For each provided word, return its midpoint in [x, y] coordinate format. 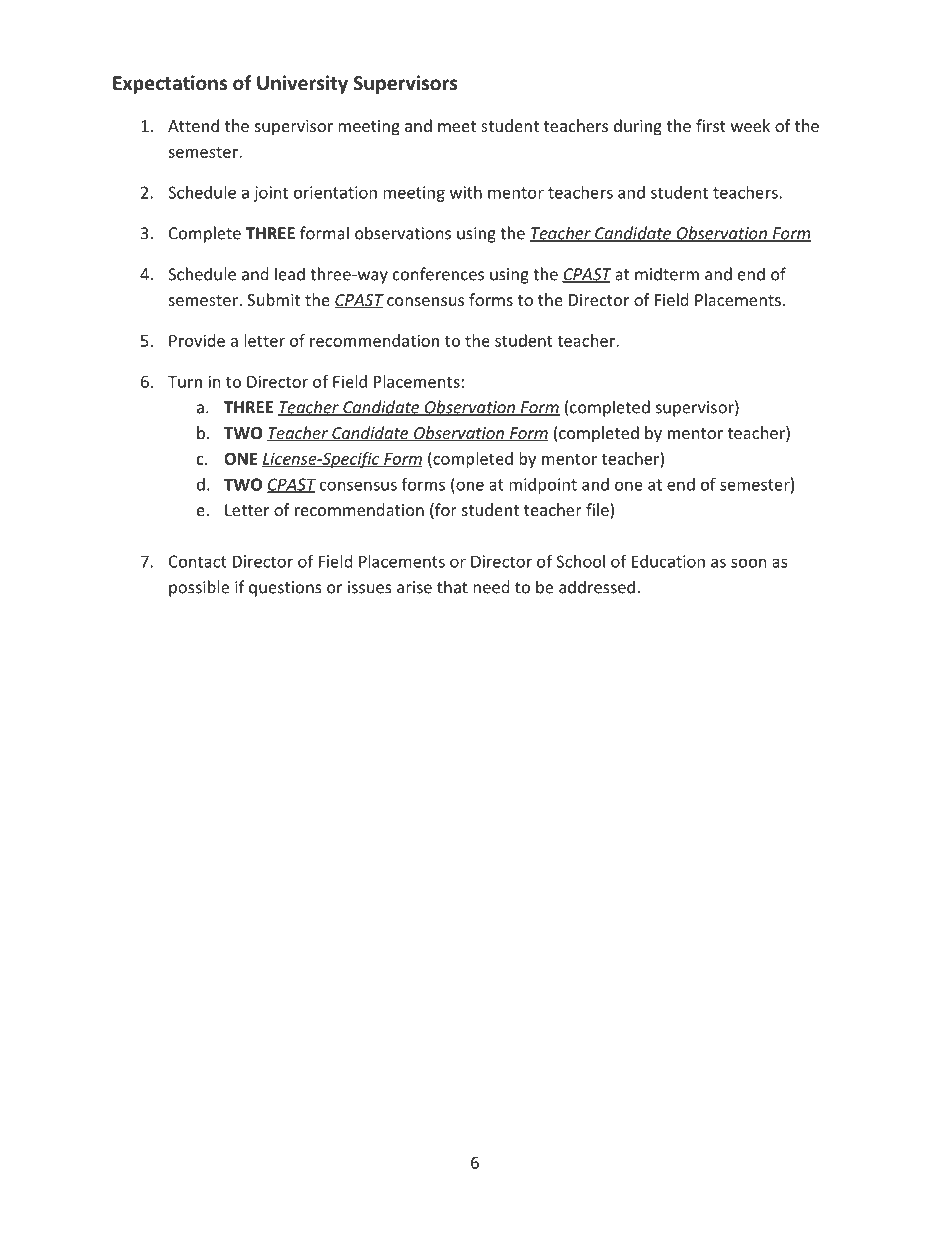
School [580, 561]
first [711, 125]
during [638, 127]
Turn [185, 382]
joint [271, 194]
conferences [438, 274]
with [466, 192]
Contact [198, 561]
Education [668, 561]
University [302, 84]
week [750, 125]
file [598, 511]
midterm [667, 274]
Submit [273, 299]
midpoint [543, 486]
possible [199, 588]
